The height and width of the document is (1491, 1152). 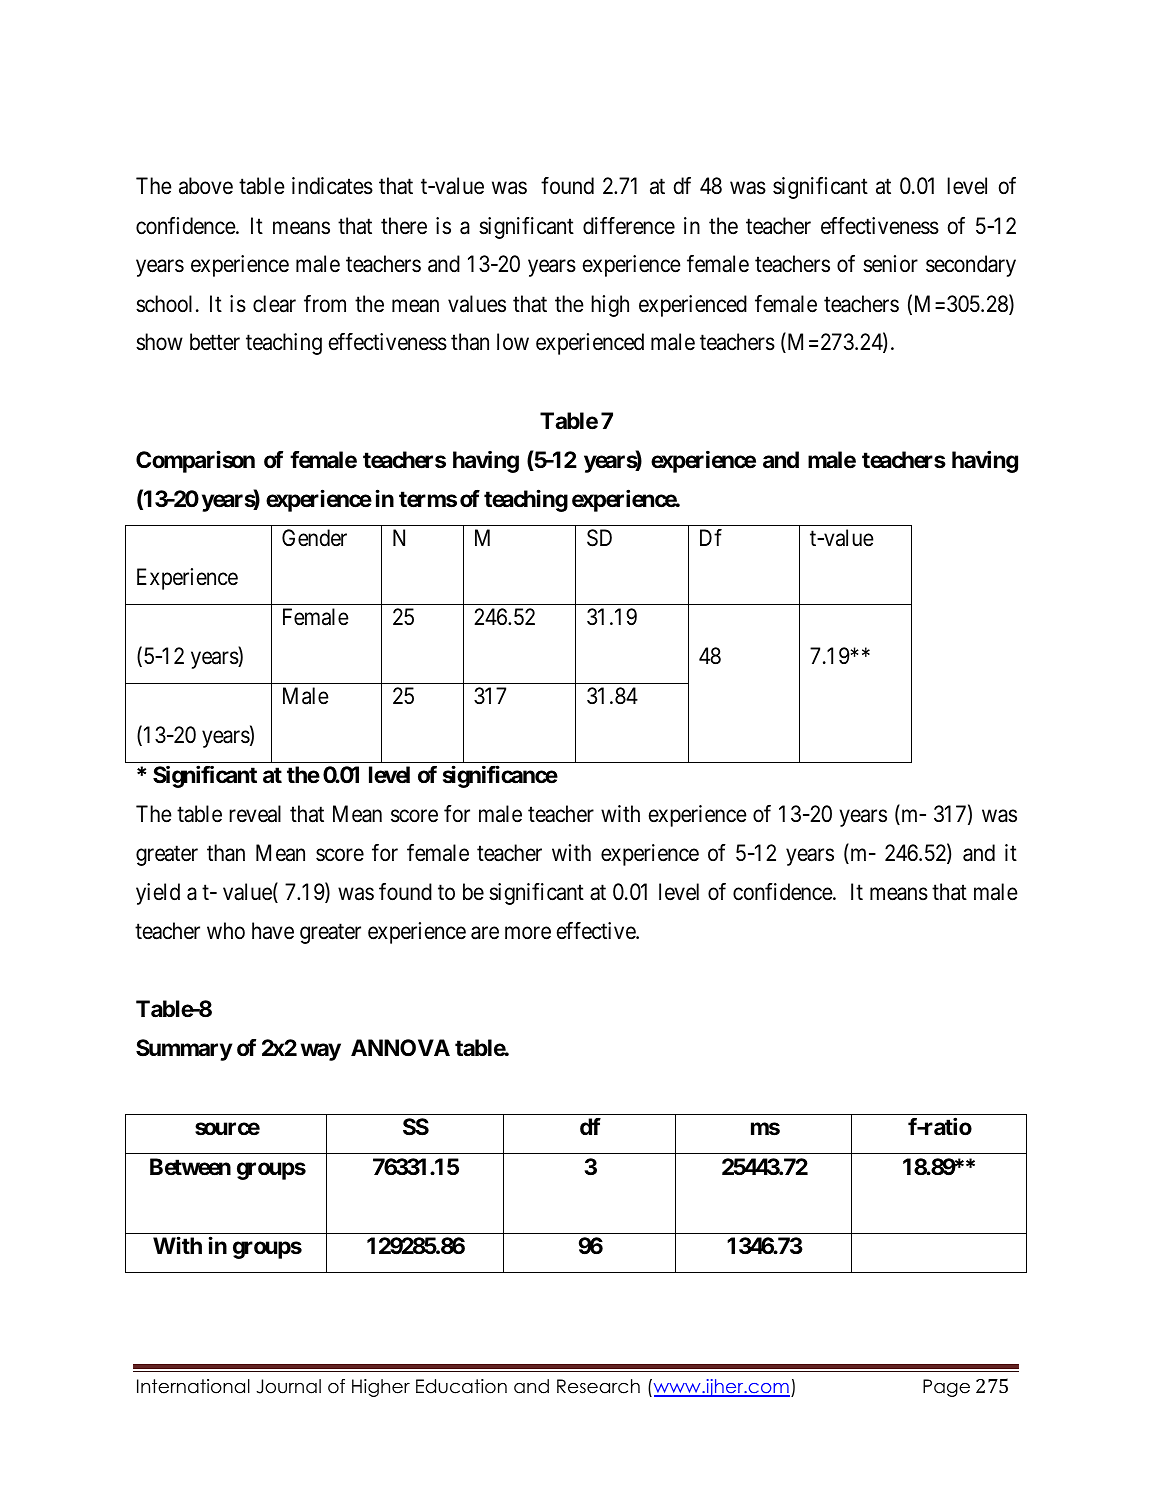 I want to click on senior, so click(x=890, y=264).
